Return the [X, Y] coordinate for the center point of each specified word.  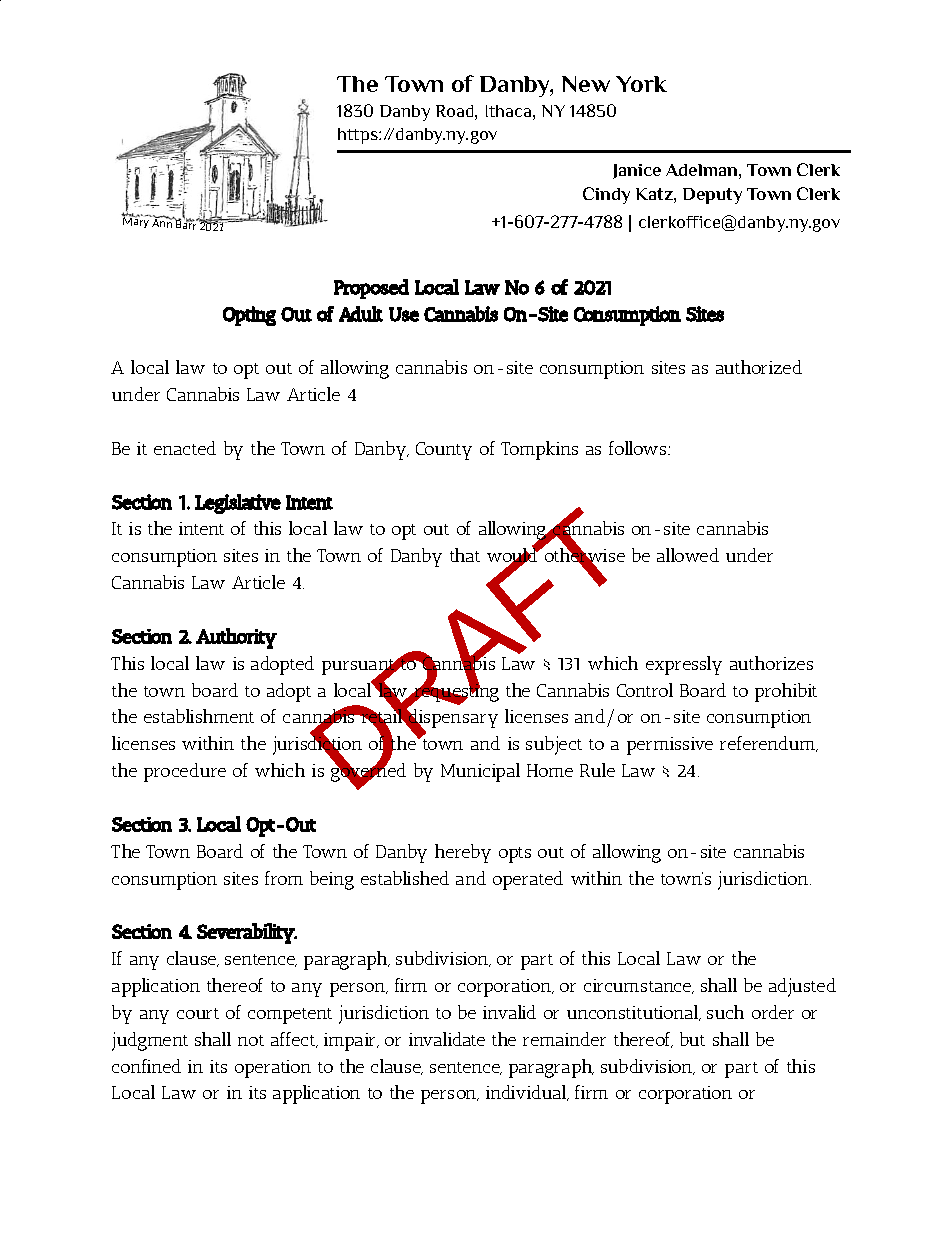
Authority [236, 638]
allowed [688, 555]
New [586, 84]
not [251, 1040]
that [465, 555]
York [641, 84]
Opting [249, 316]
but [692, 1039]
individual [527, 1093]
